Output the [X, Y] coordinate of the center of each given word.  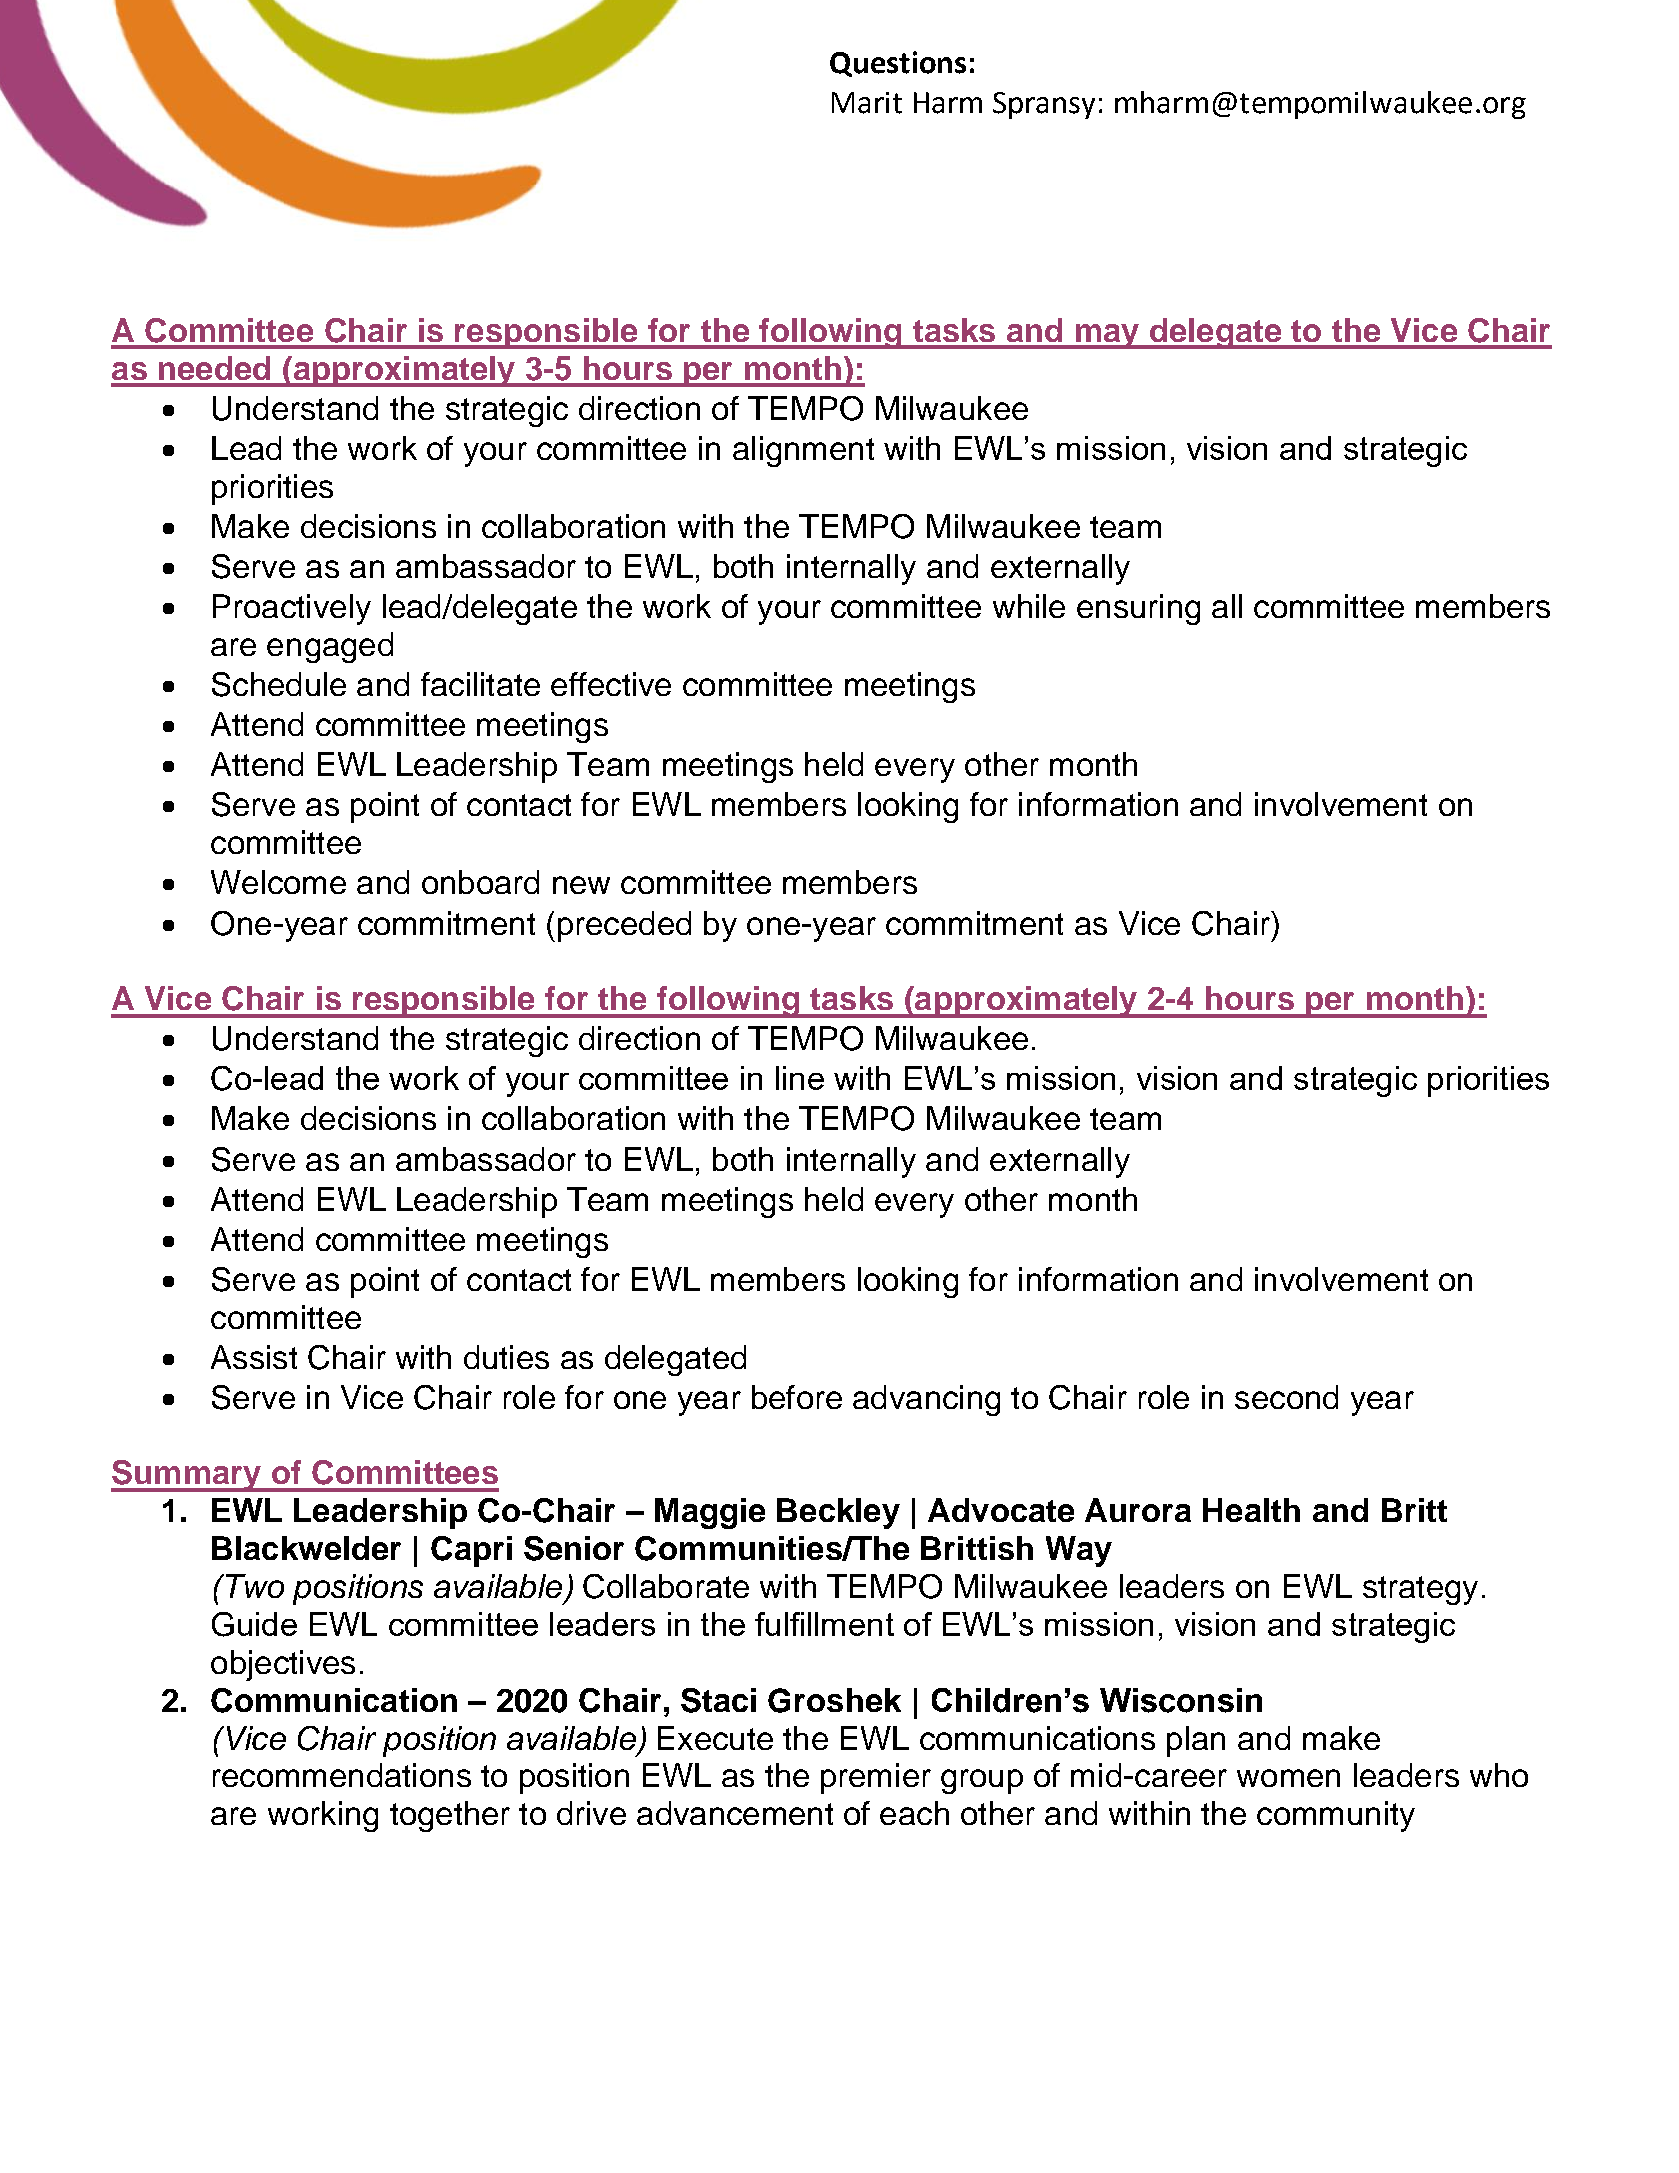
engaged [330, 647]
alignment [803, 451]
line [800, 1078]
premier [876, 1778]
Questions [898, 64]
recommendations [342, 1775]
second [1286, 1397]
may [1107, 336]
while [1029, 606]
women [1288, 1778]
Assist [254, 1357]
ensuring [1138, 609]
